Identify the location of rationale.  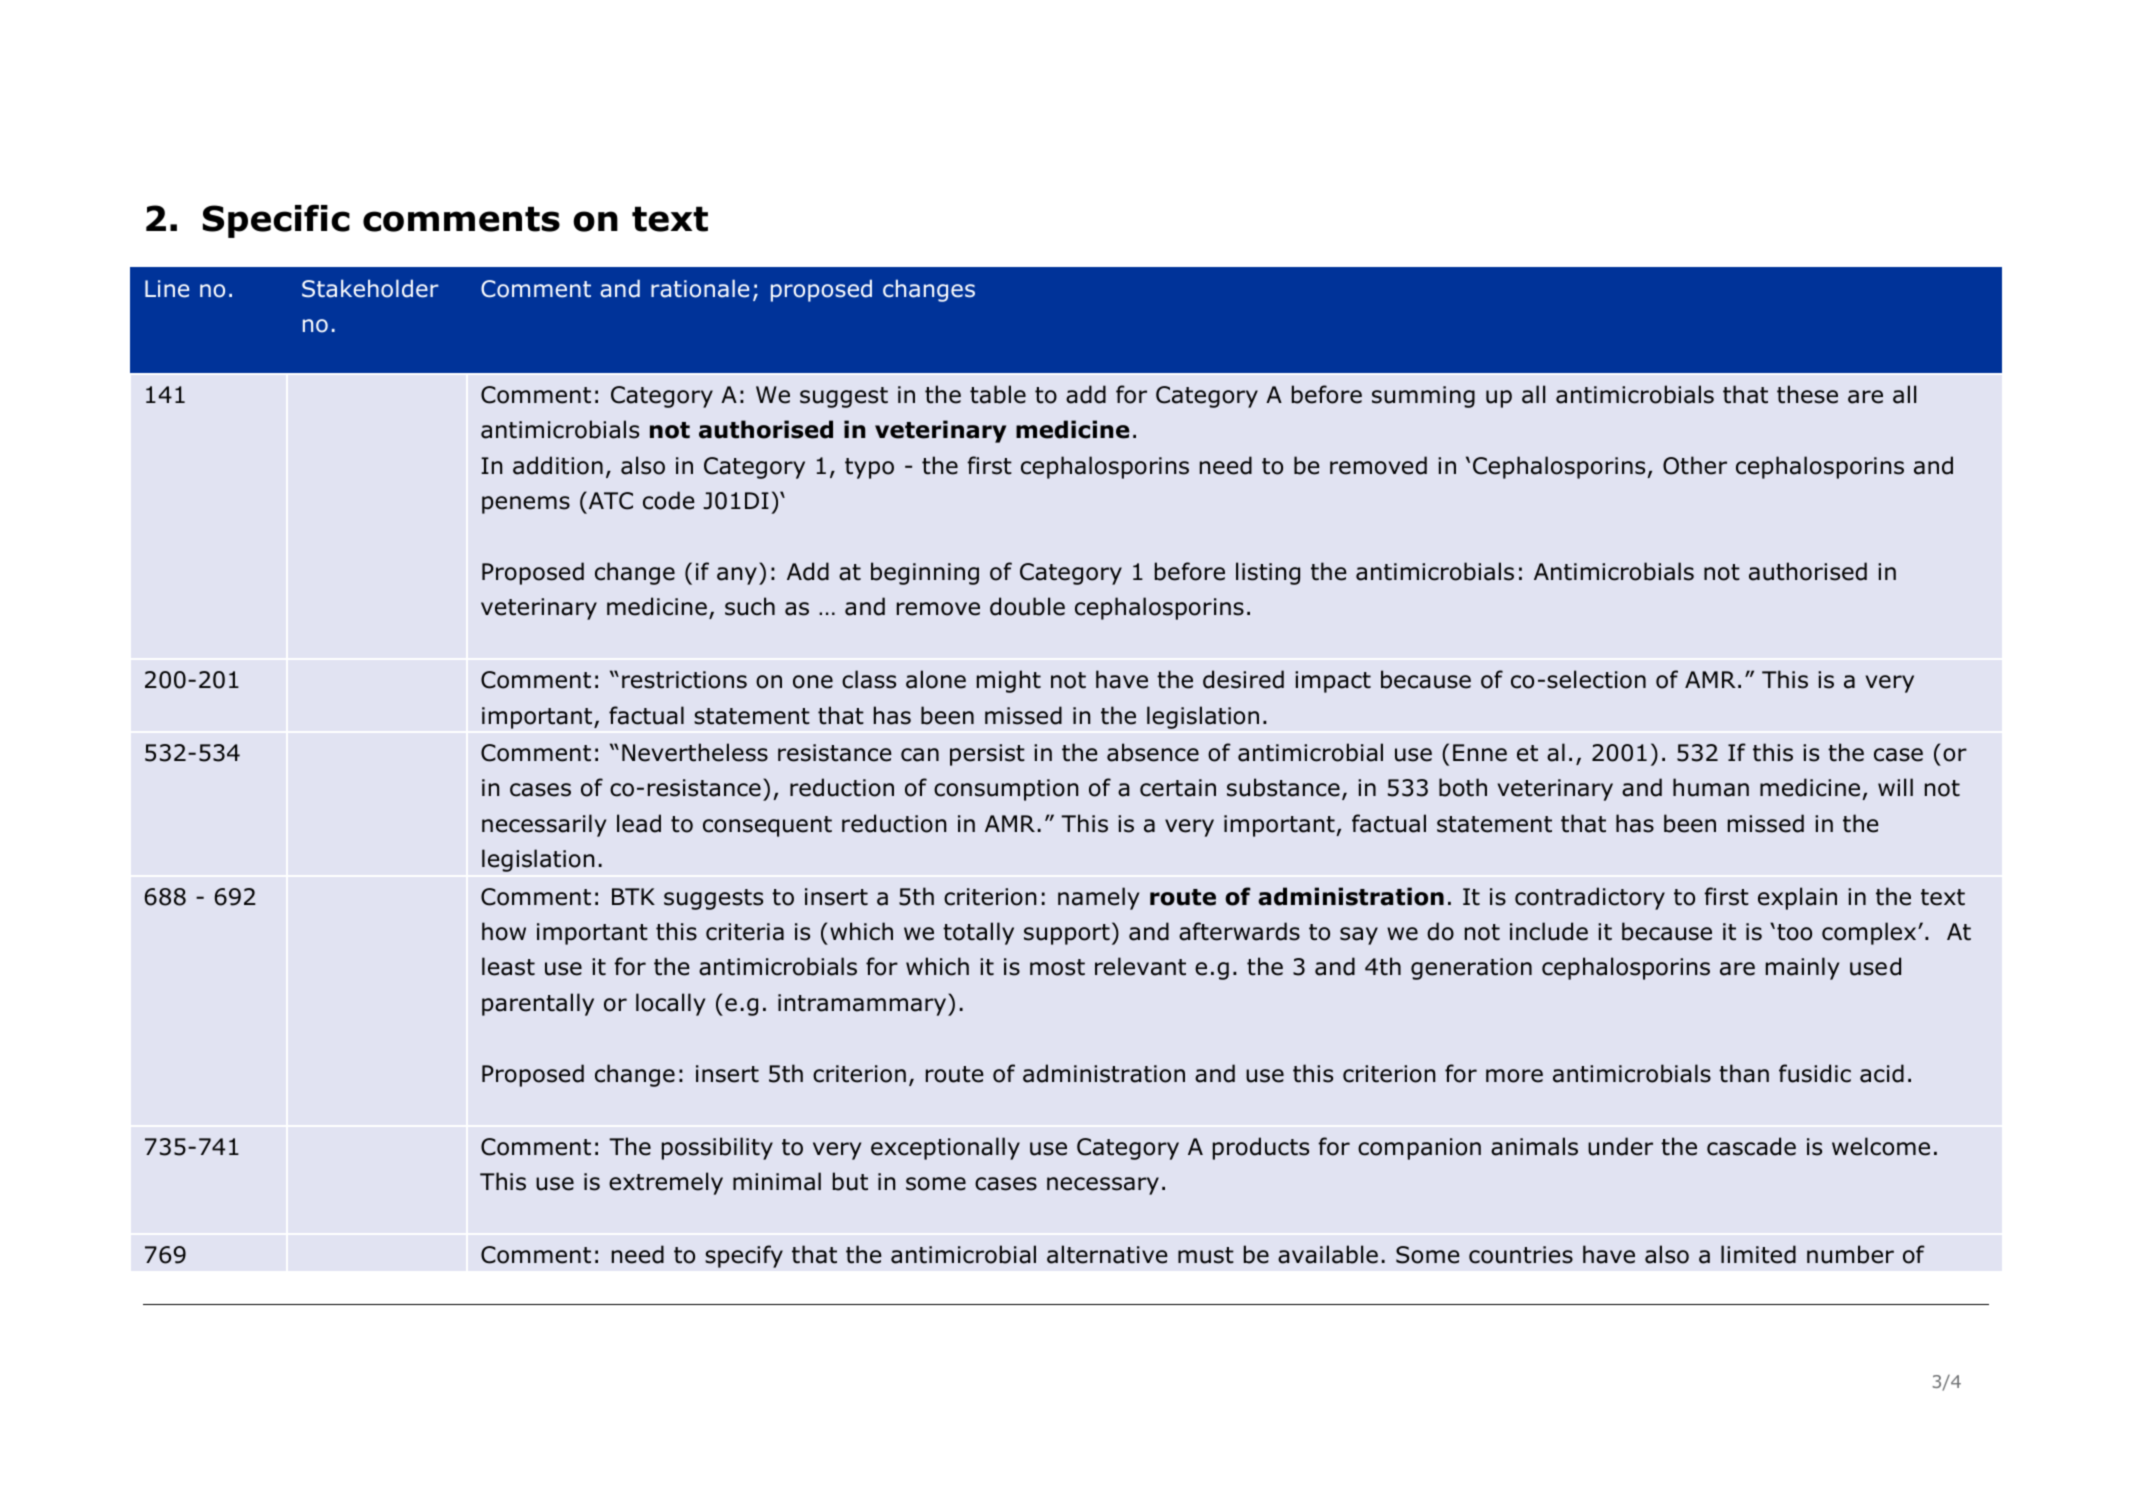
(700, 288).
